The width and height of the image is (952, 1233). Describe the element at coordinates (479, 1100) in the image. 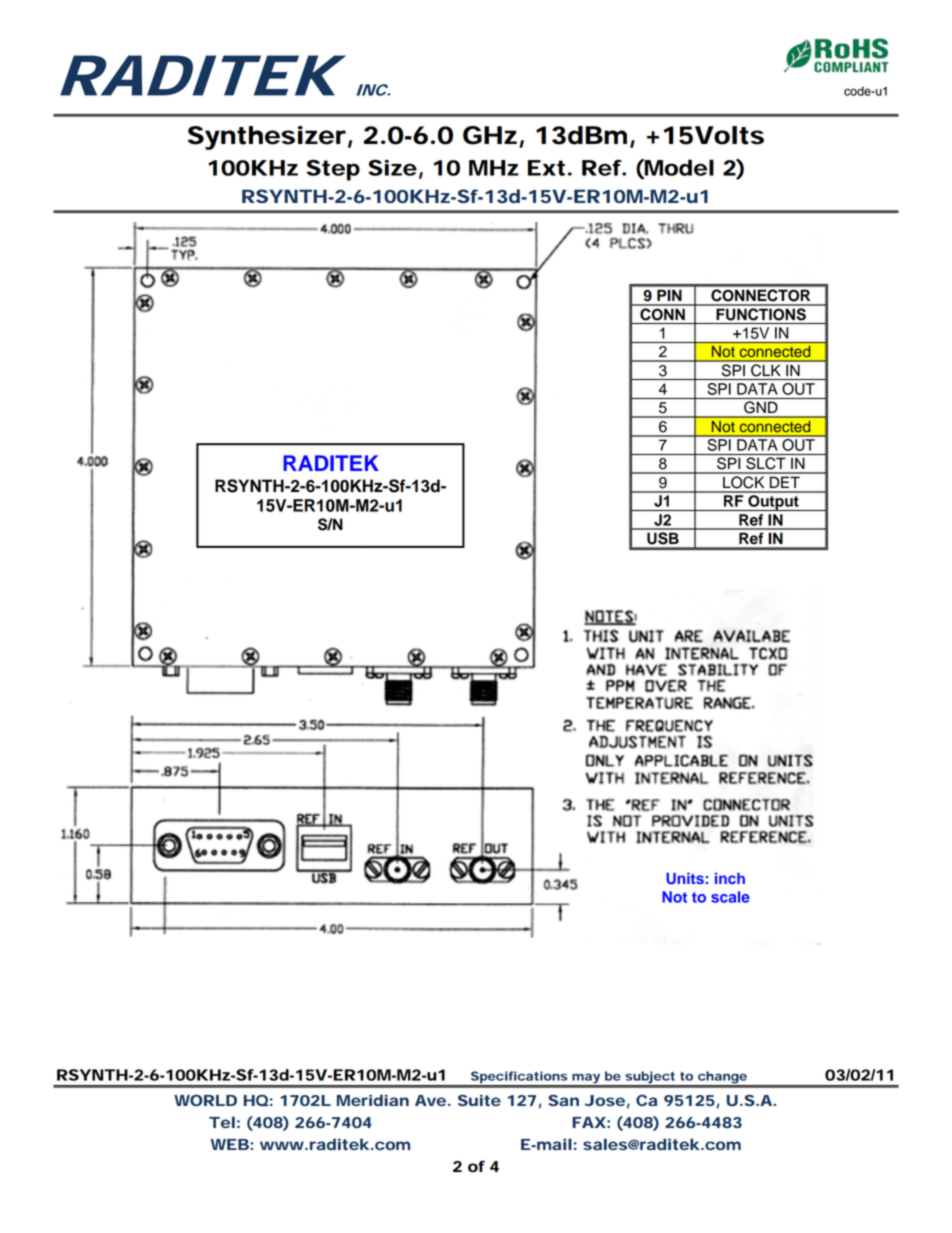

I see `Suite` at that location.
